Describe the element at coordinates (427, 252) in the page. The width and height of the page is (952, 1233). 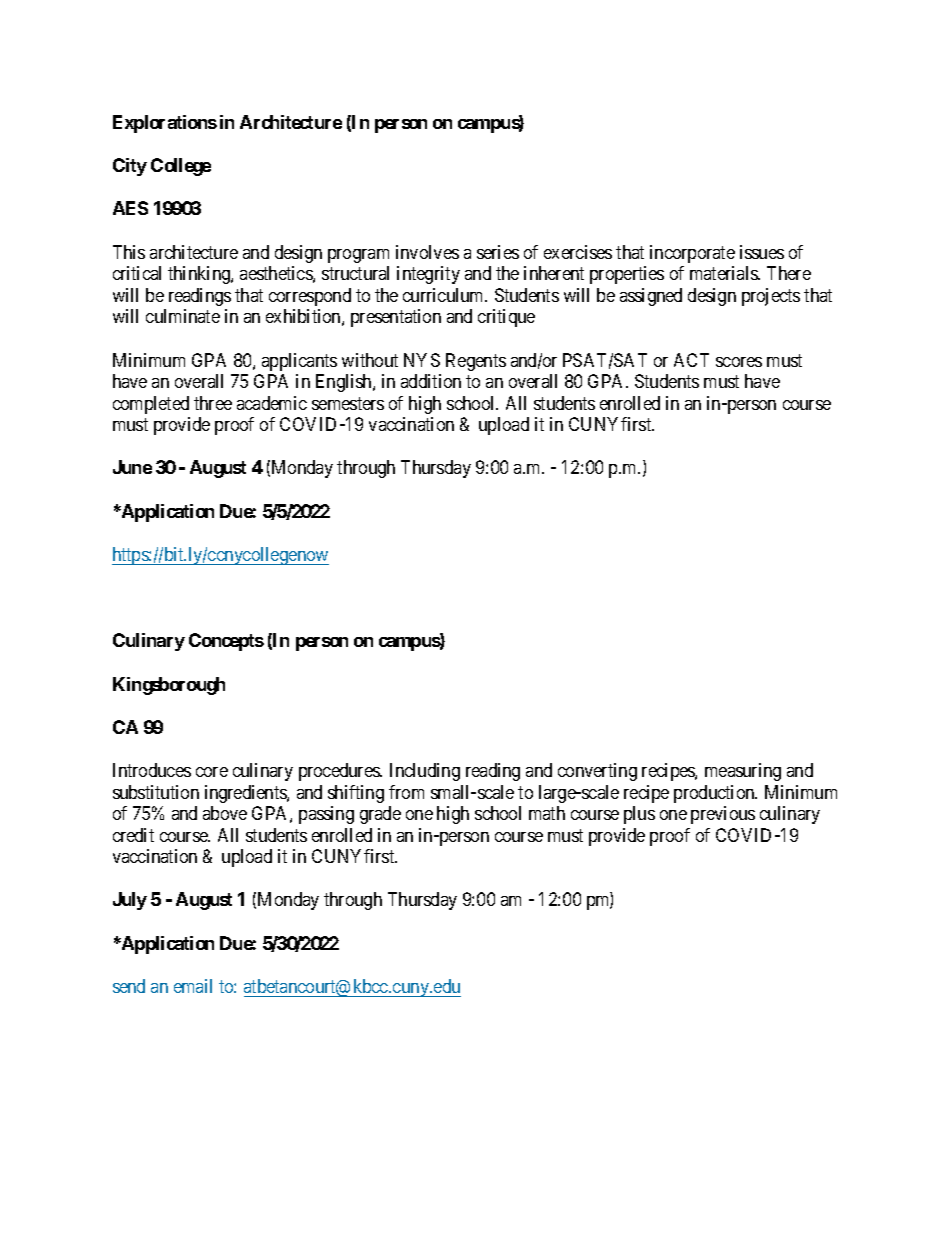
I see `involves` at that location.
